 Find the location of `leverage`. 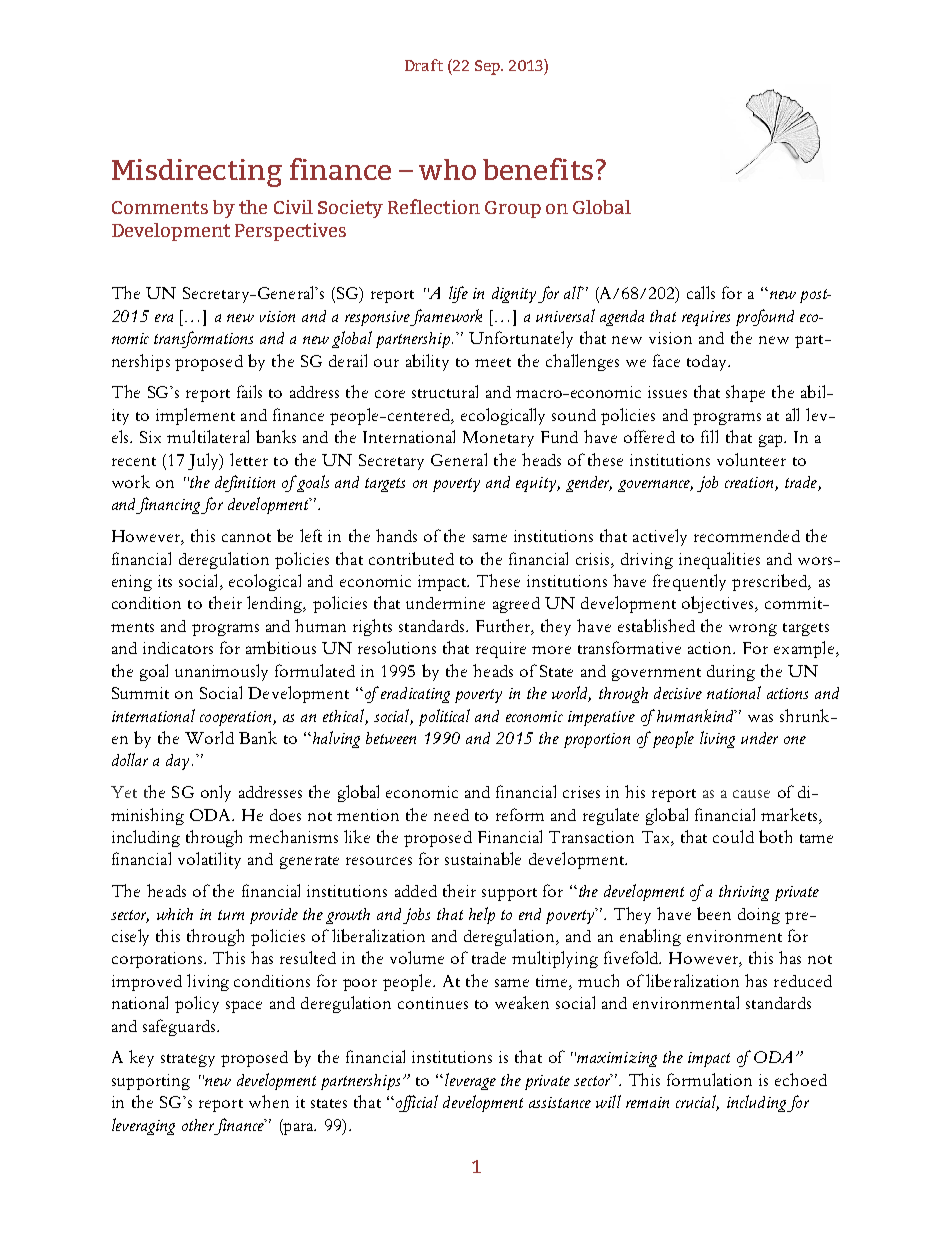

leverage is located at coordinates (470, 1081).
